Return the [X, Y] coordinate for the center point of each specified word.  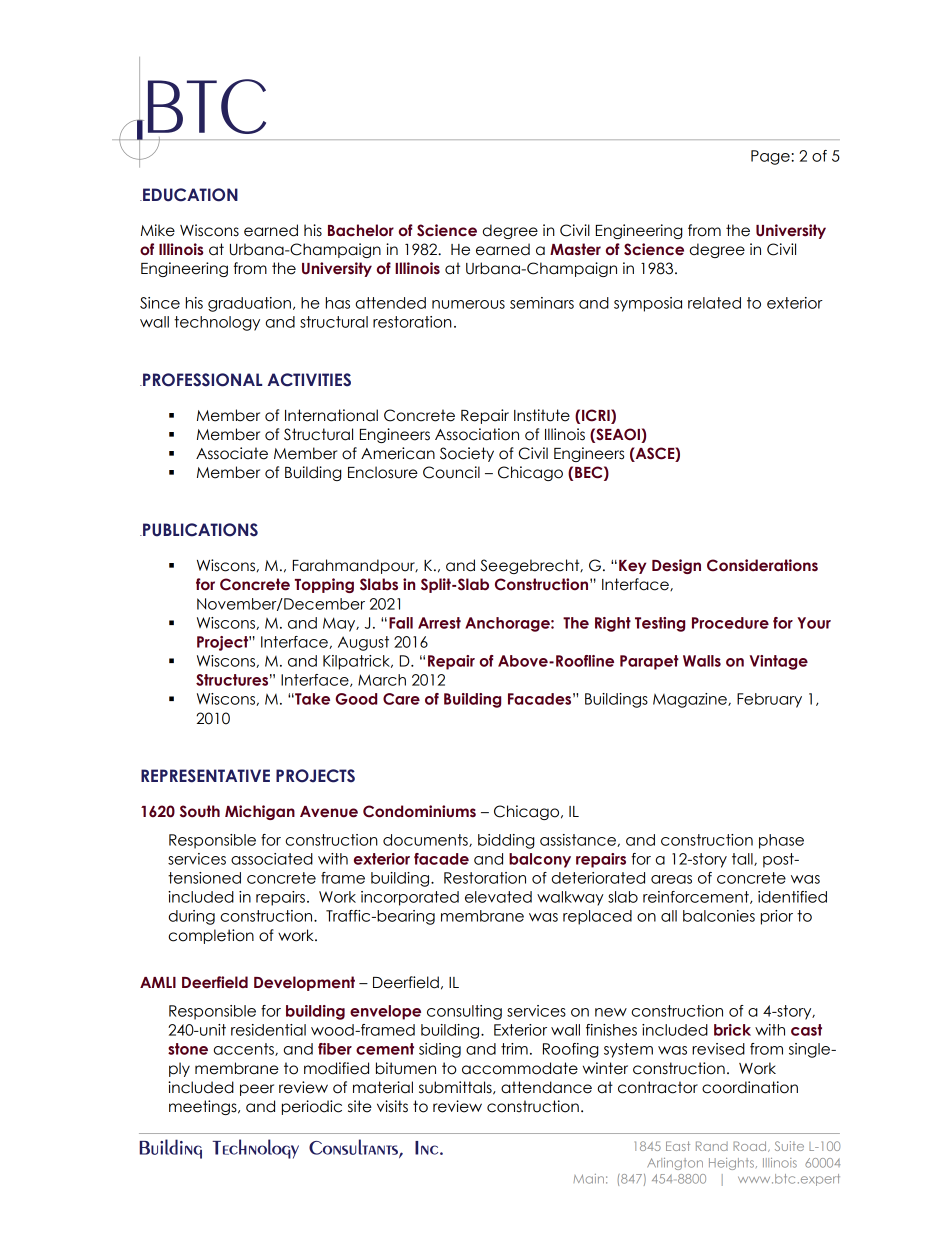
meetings [204, 1107]
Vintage [779, 662]
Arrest [439, 623]
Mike [158, 230]
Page [771, 157]
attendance [546, 1087]
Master [575, 249]
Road [751, 1146]
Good [356, 699]
